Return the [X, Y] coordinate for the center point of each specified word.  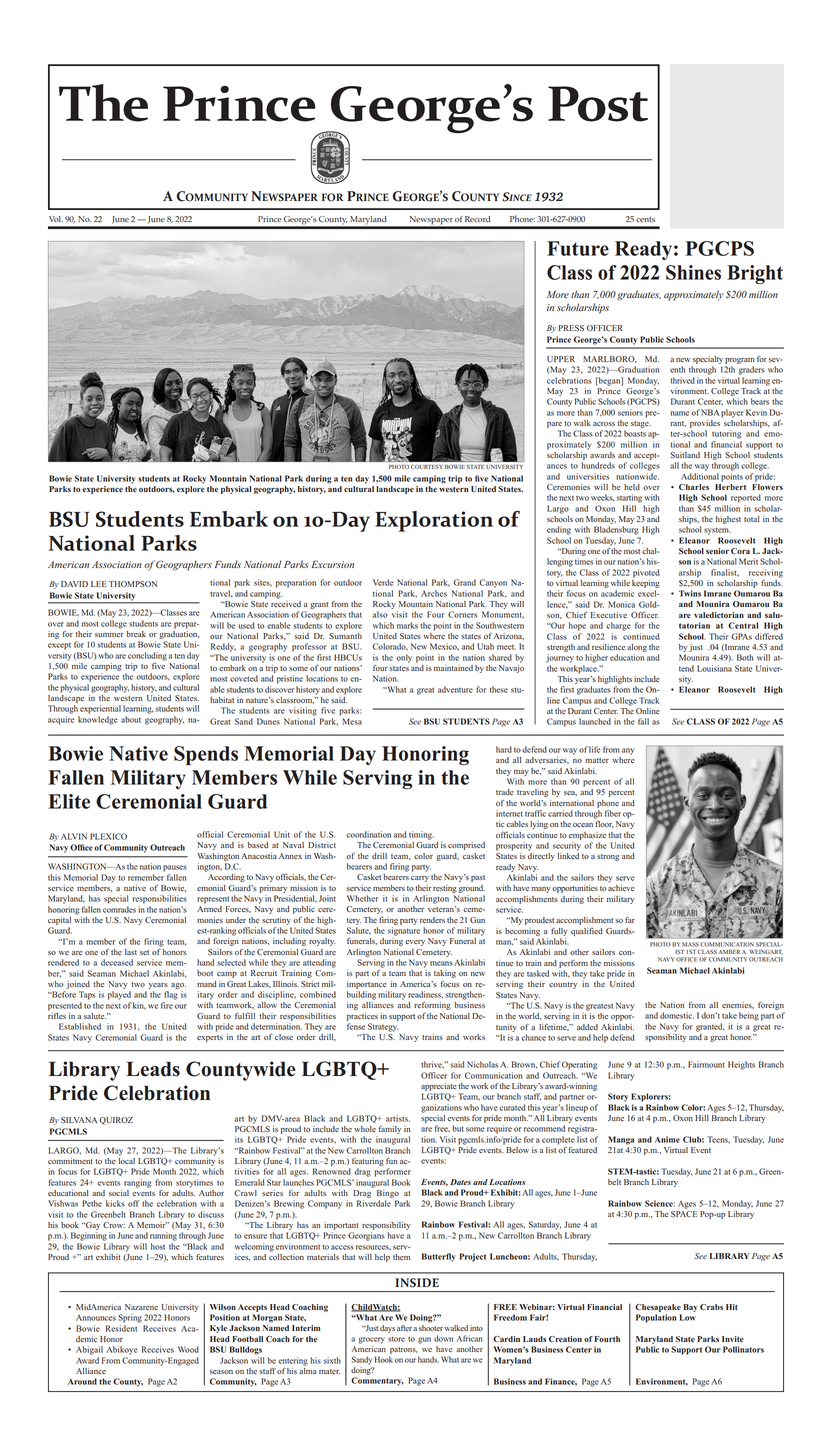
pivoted [646, 573]
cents [645, 219]
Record [477, 219]
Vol [56, 219]
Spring [130, 1318]
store [396, 1339]
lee [99, 584]
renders [432, 920]
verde [383, 582]
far [630, 920]
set [144, 952]
